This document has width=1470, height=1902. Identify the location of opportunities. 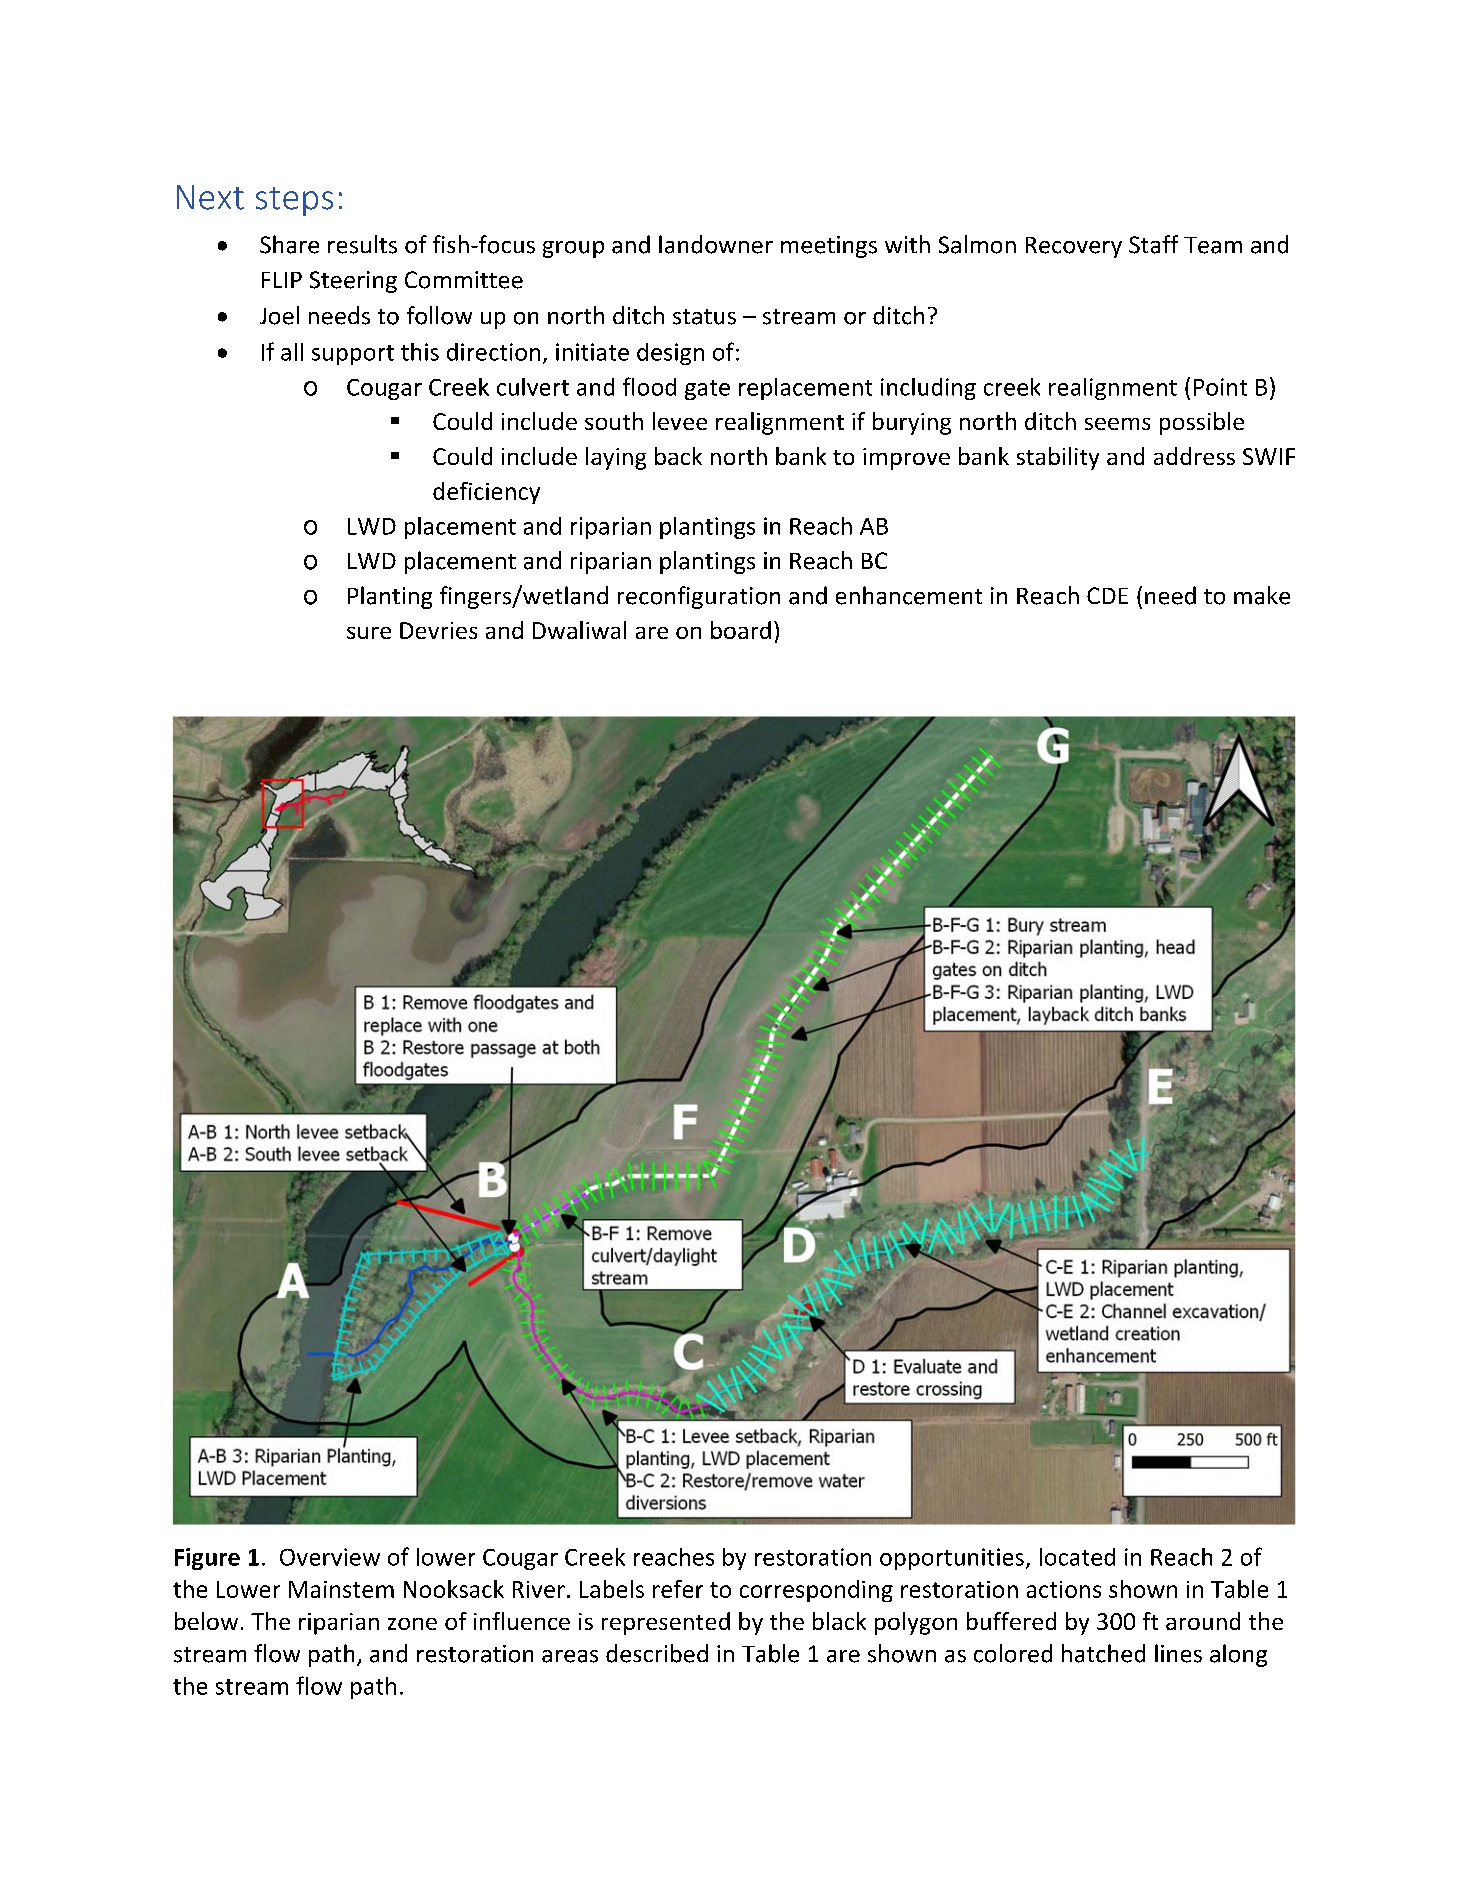
(952, 1559).
